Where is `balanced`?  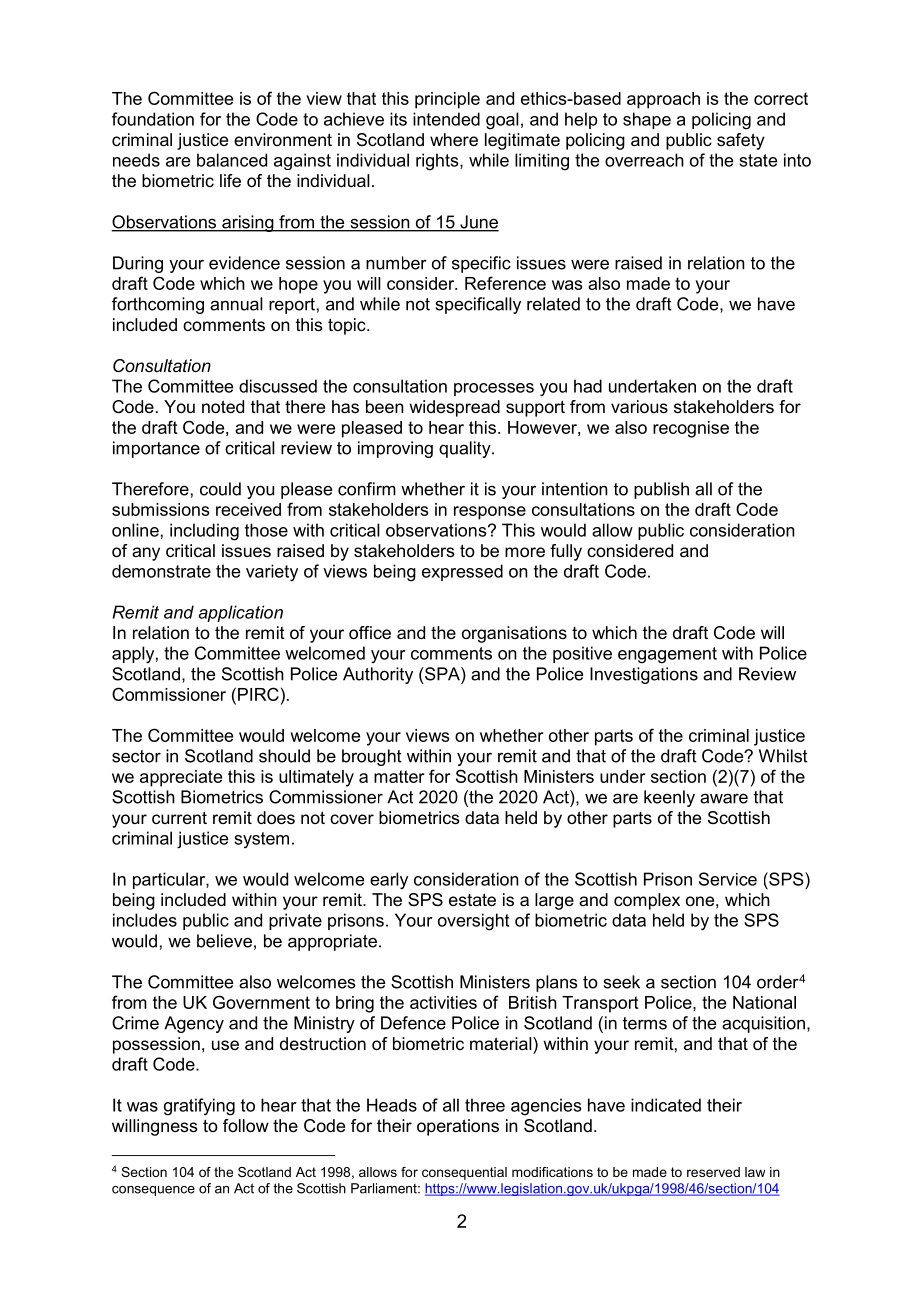
balanced is located at coordinates (232, 160).
